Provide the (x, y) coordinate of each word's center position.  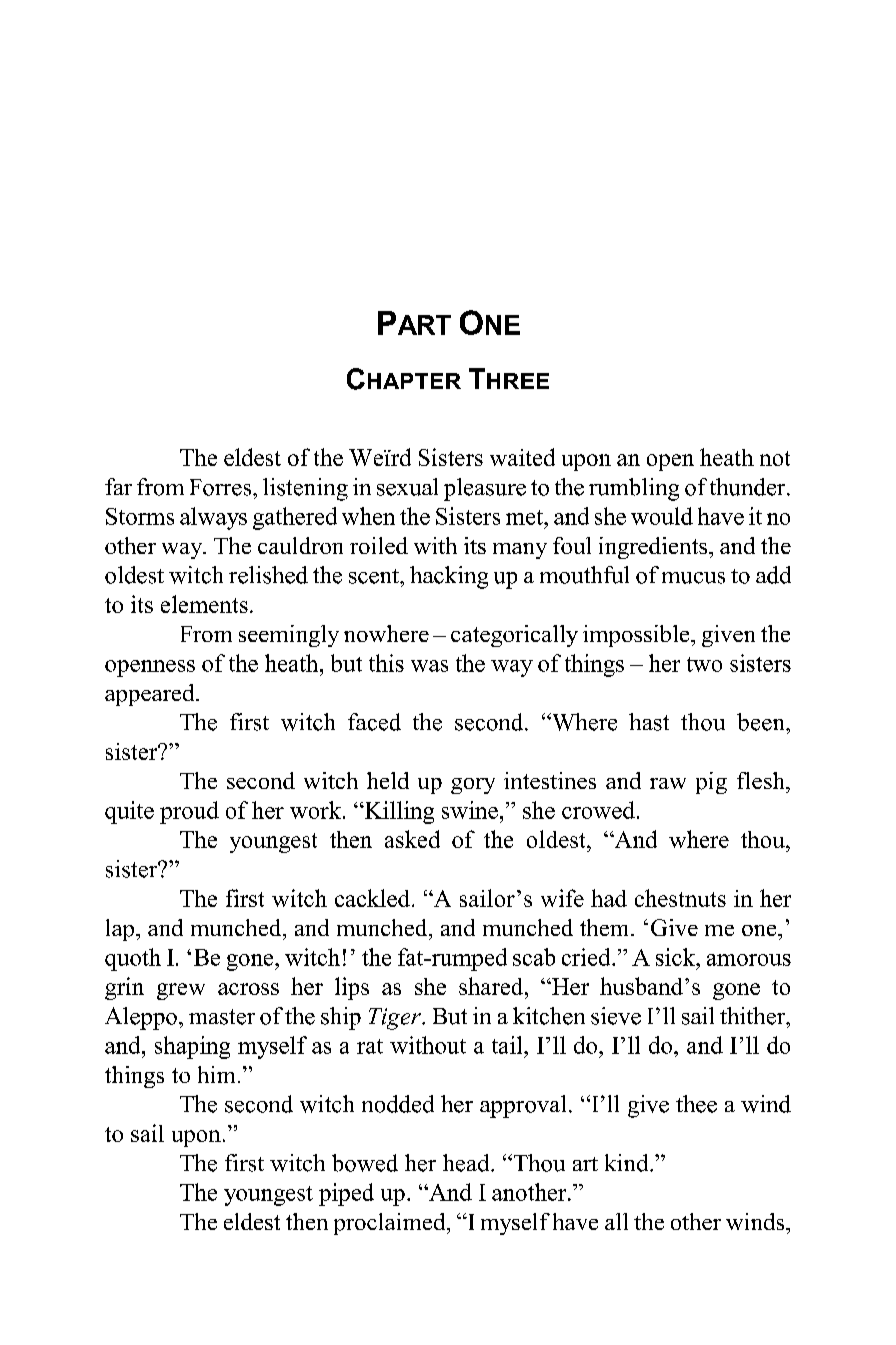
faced (374, 722)
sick (677, 957)
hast (649, 722)
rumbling (634, 489)
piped (346, 1194)
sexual (407, 487)
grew (181, 991)
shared (492, 986)
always (213, 518)
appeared (151, 695)
